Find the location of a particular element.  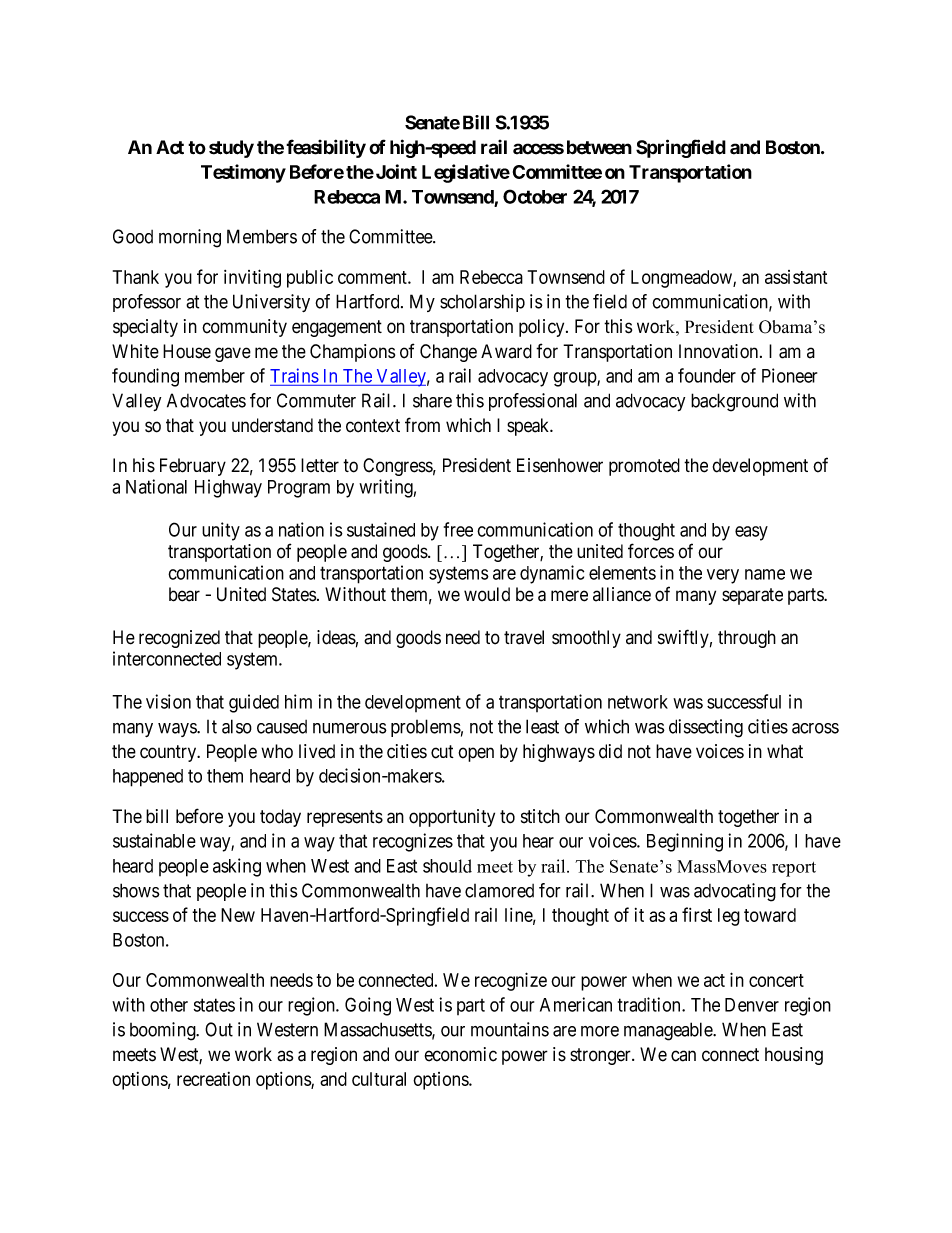

speak is located at coordinates (529, 427).
